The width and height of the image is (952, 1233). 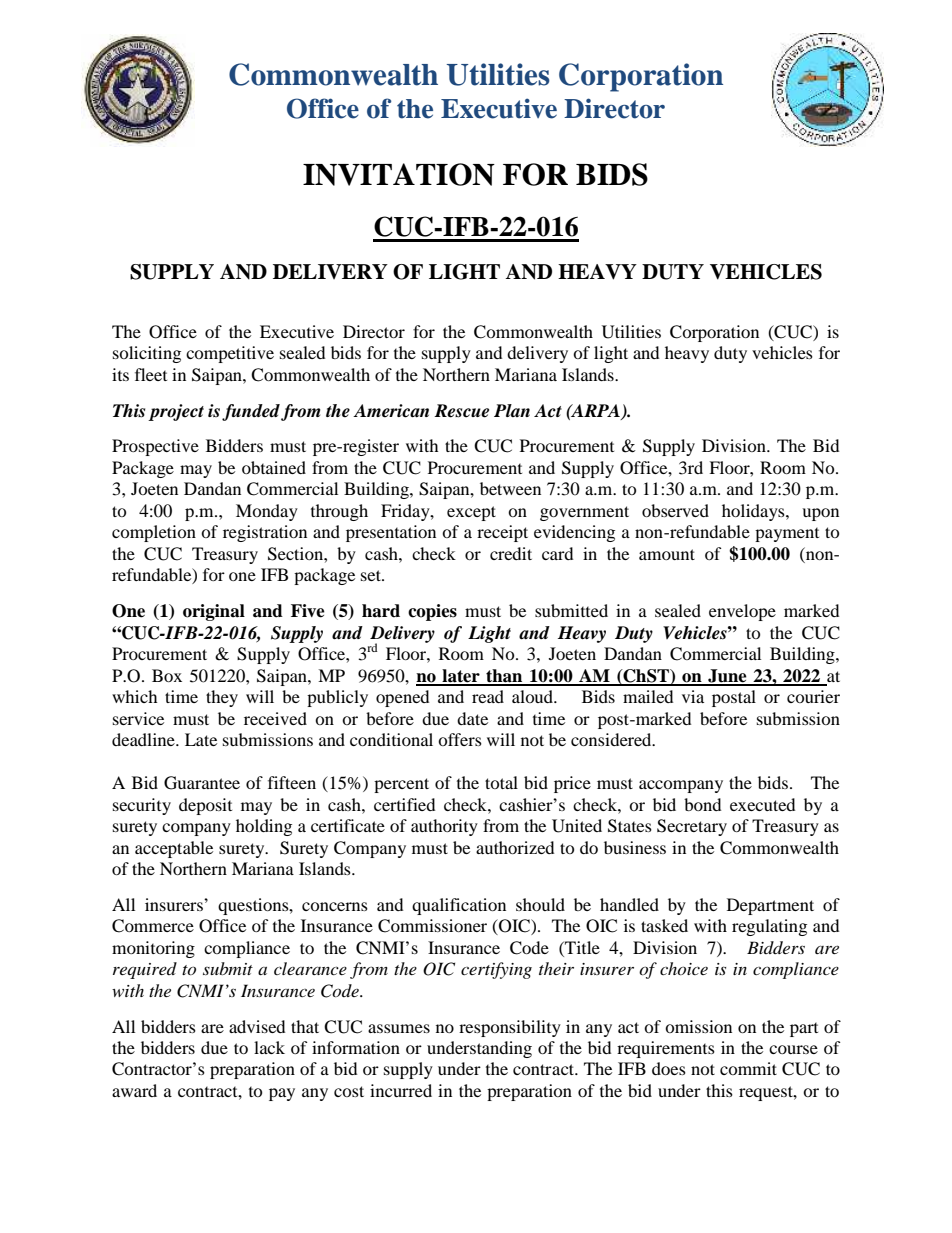 What do you see at coordinates (432, 612) in the image?
I see `copies` at bounding box center [432, 612].
